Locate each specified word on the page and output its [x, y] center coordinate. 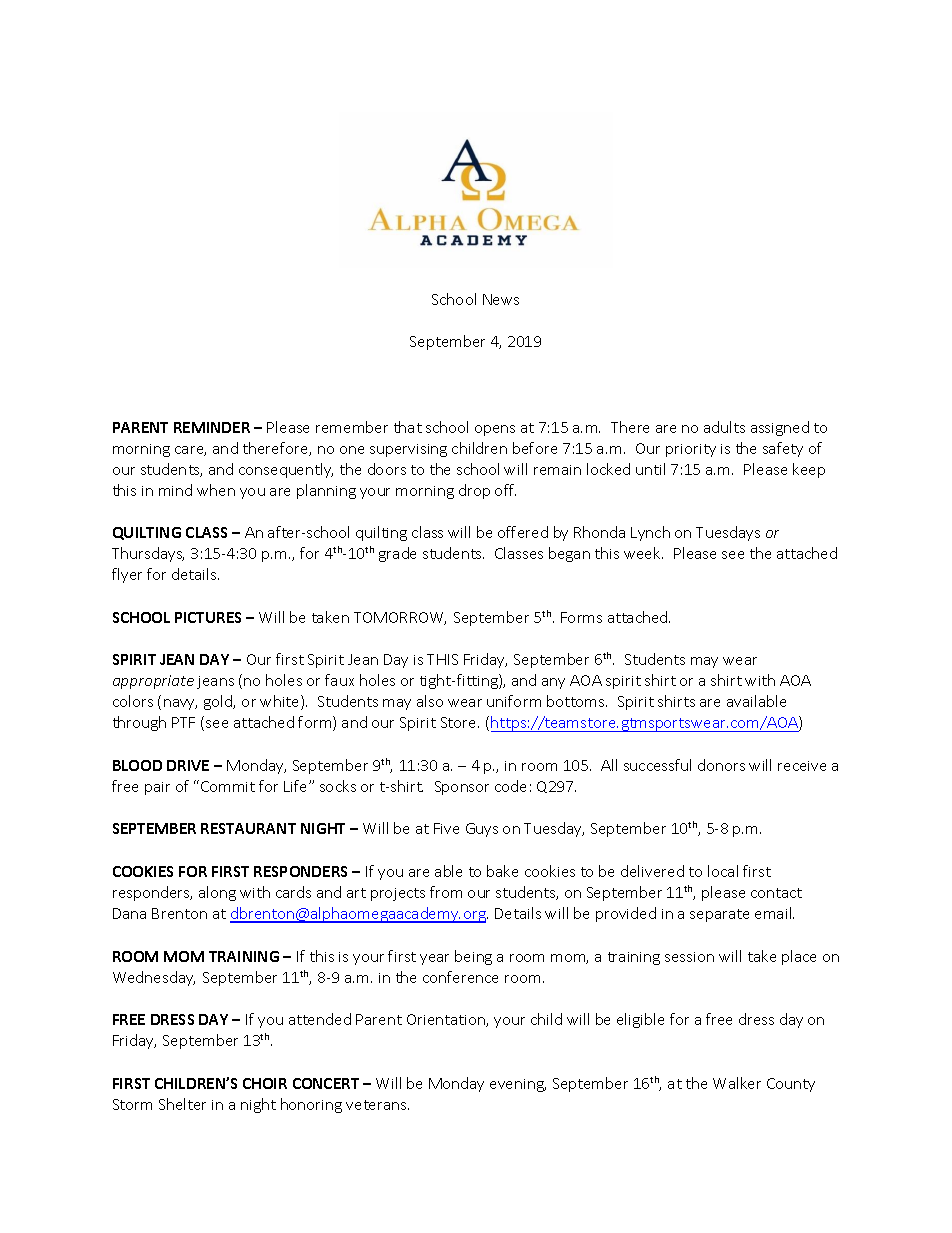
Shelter [182, 1104]
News [501, 299]
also [430, 701]
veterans [377, 1105]
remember [352, 427]
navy [180, 704]
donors [721, 765]
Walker [737, 1083]
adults [724, 427]
